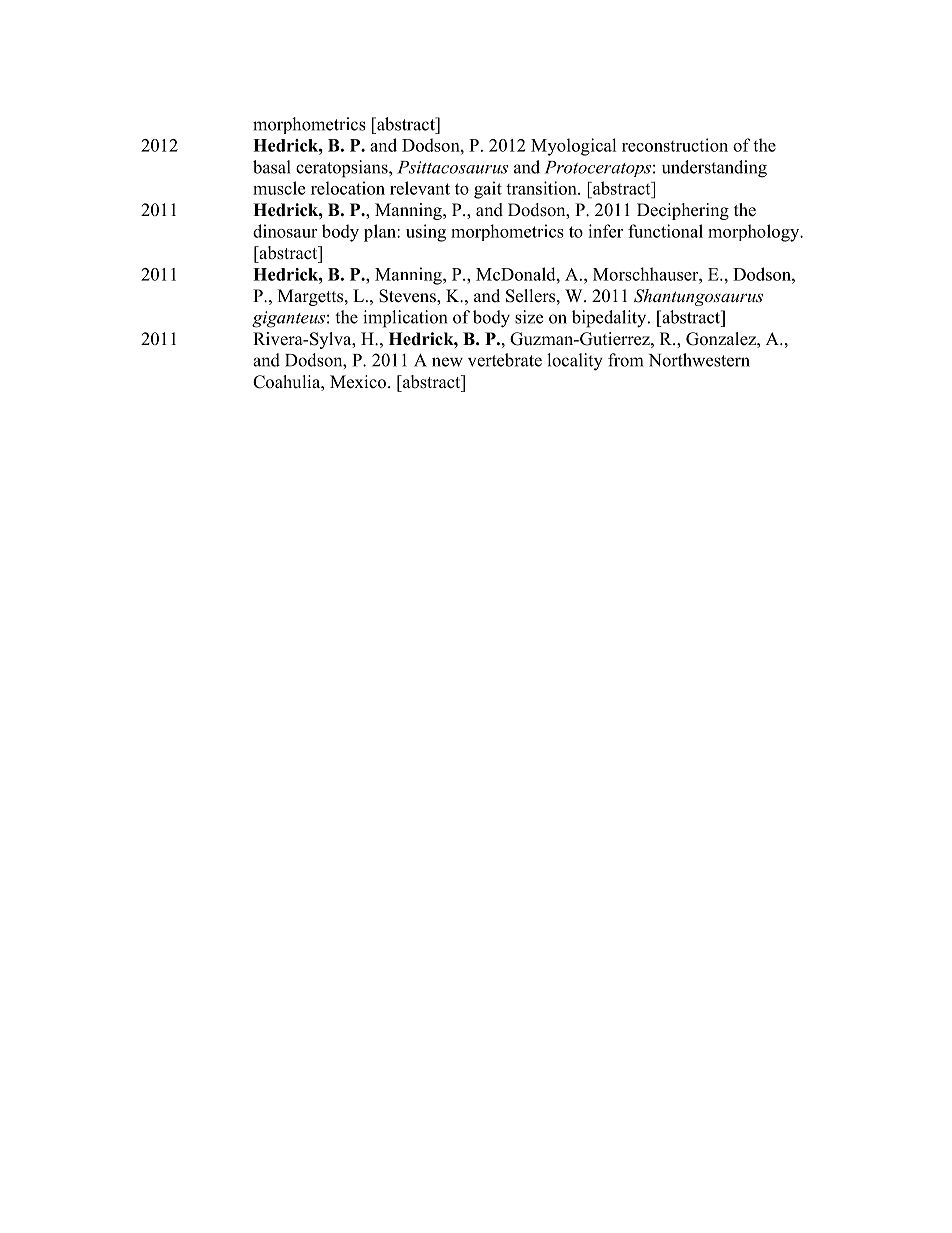 This document has height=1233, width=952. Describe the element at coordinates (675, 145) in the document. I see `reconstruction` at that location.
